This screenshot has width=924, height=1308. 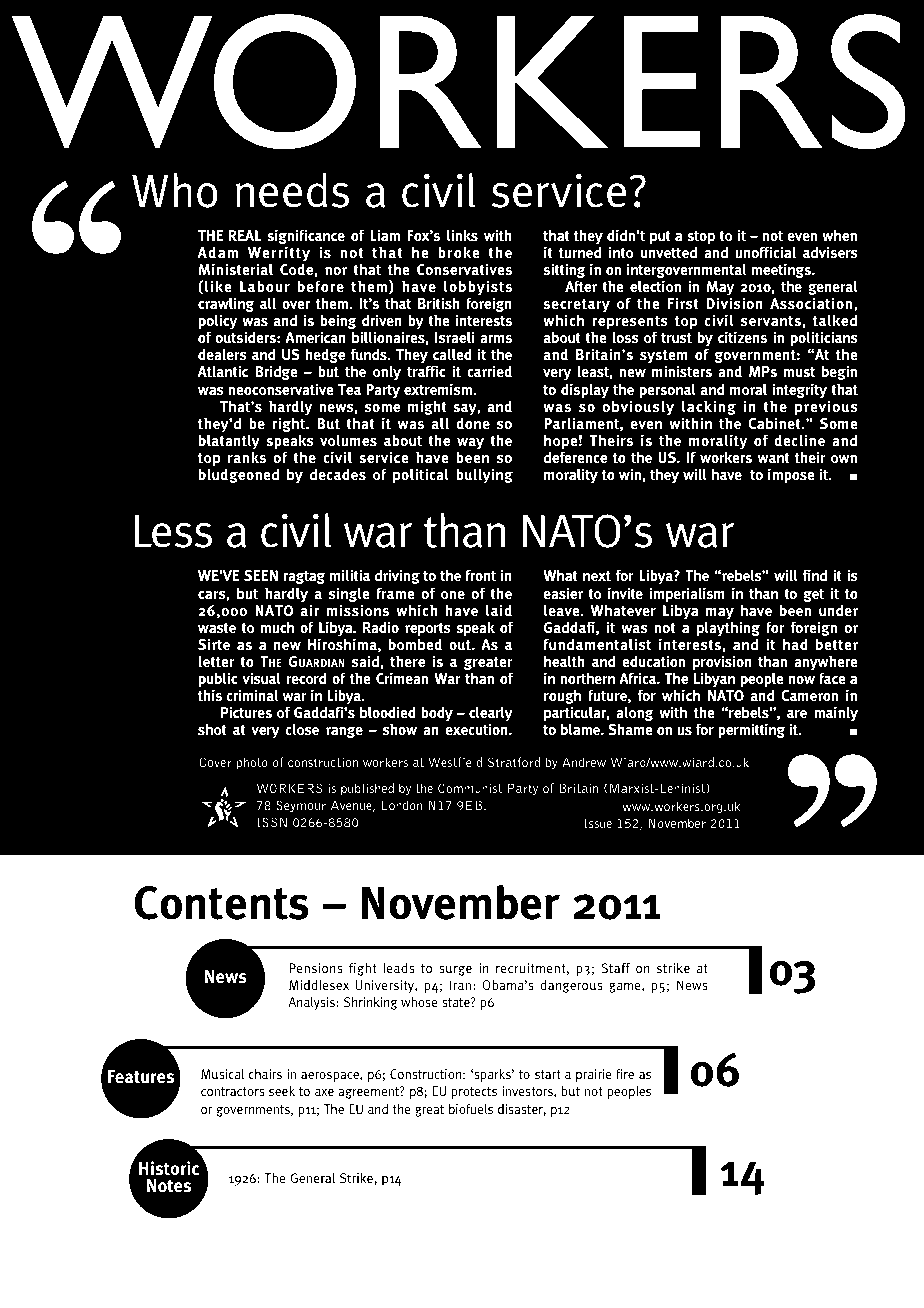 I want to click on now, so click(x=802, y=680).
